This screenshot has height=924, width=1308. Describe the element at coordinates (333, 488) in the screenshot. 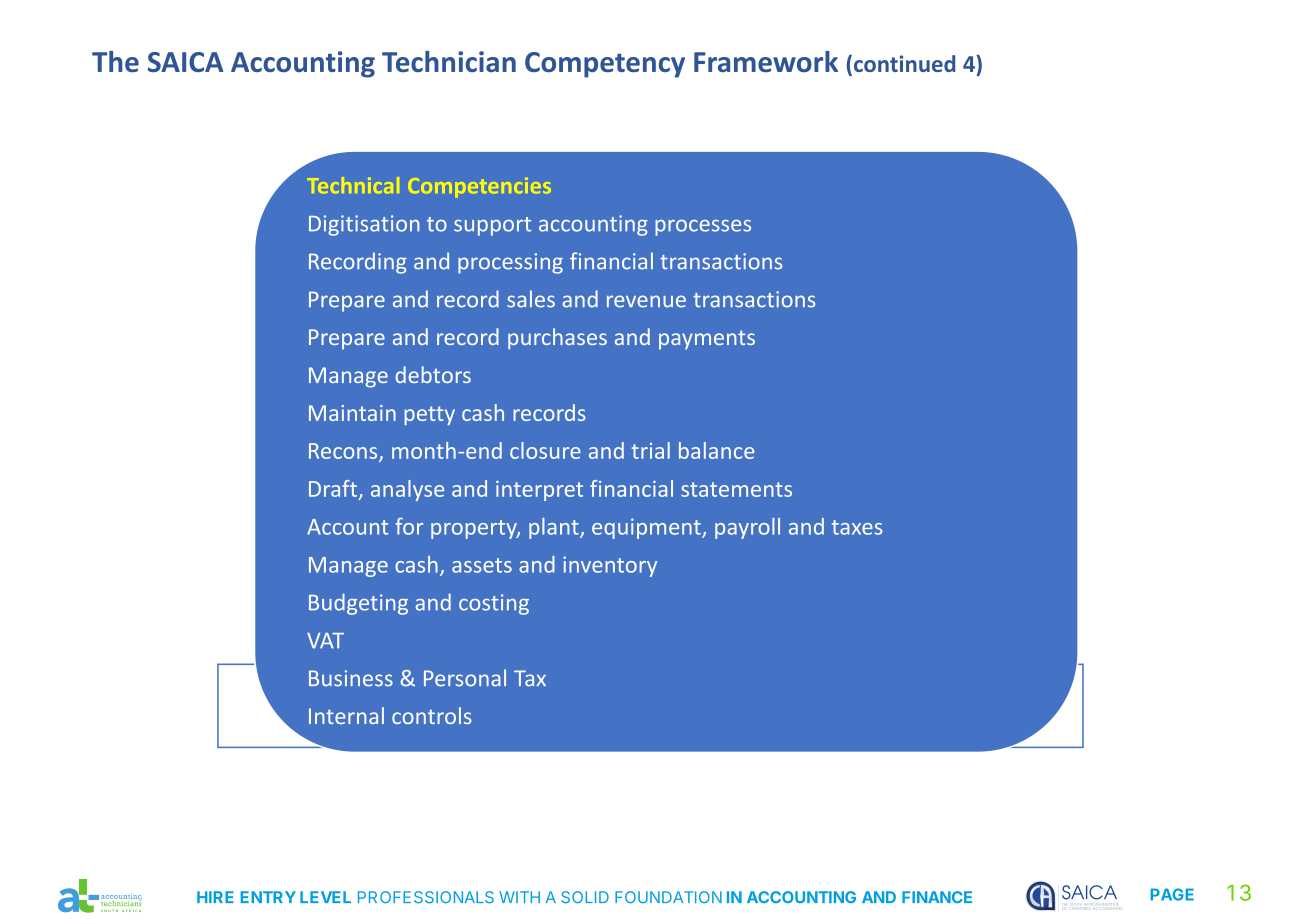

I see `Draft` at that location.
